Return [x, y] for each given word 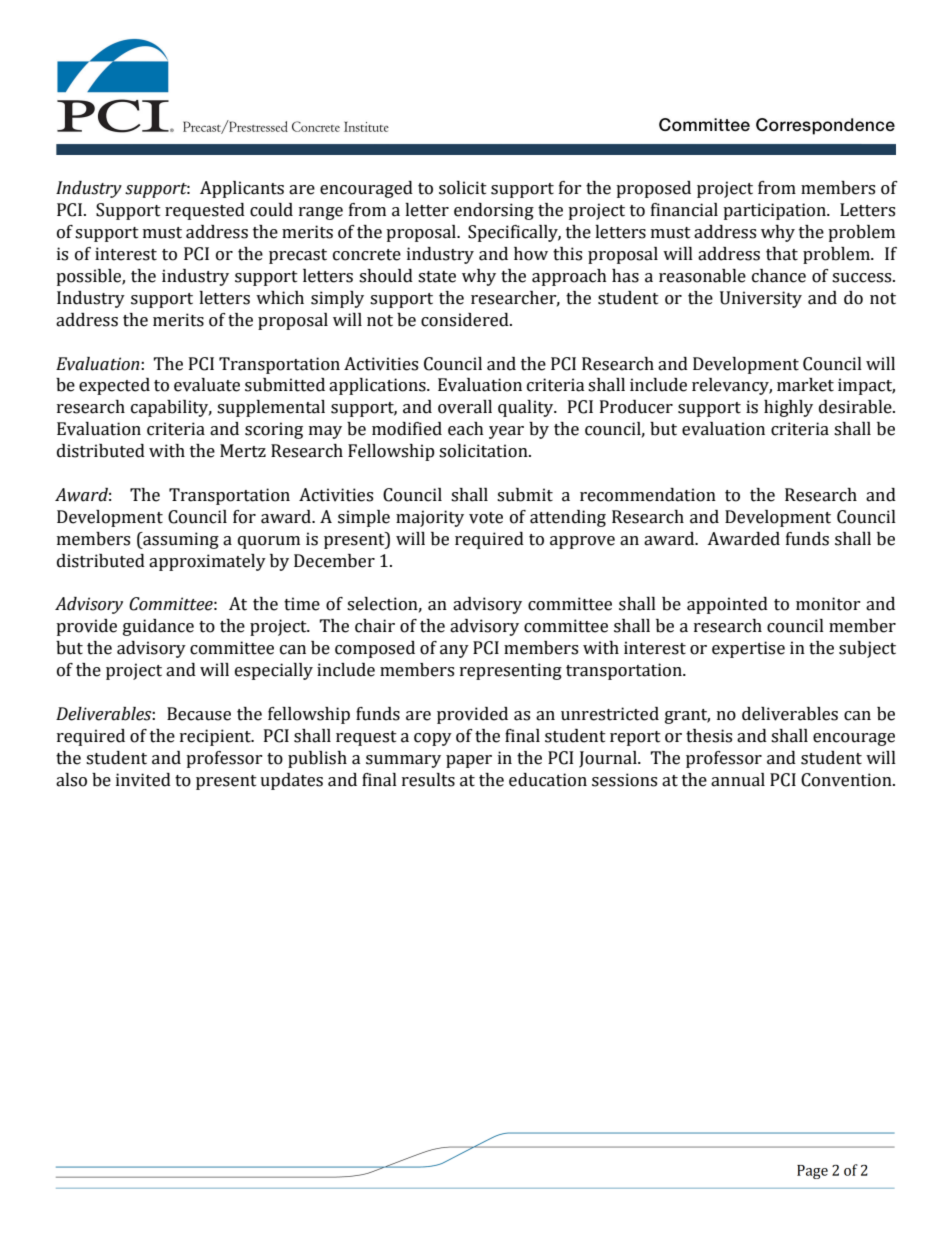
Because [199, 714]
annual [738, 780]
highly [788, 408]
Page [812, 1172]
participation [775, 211]
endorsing [494, 211]
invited [143, 780]
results [428, 780]
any [454, 651]
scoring [274, 430]
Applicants [242, 189]
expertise [748, 649]
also [71, 780]
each [466, 429]
